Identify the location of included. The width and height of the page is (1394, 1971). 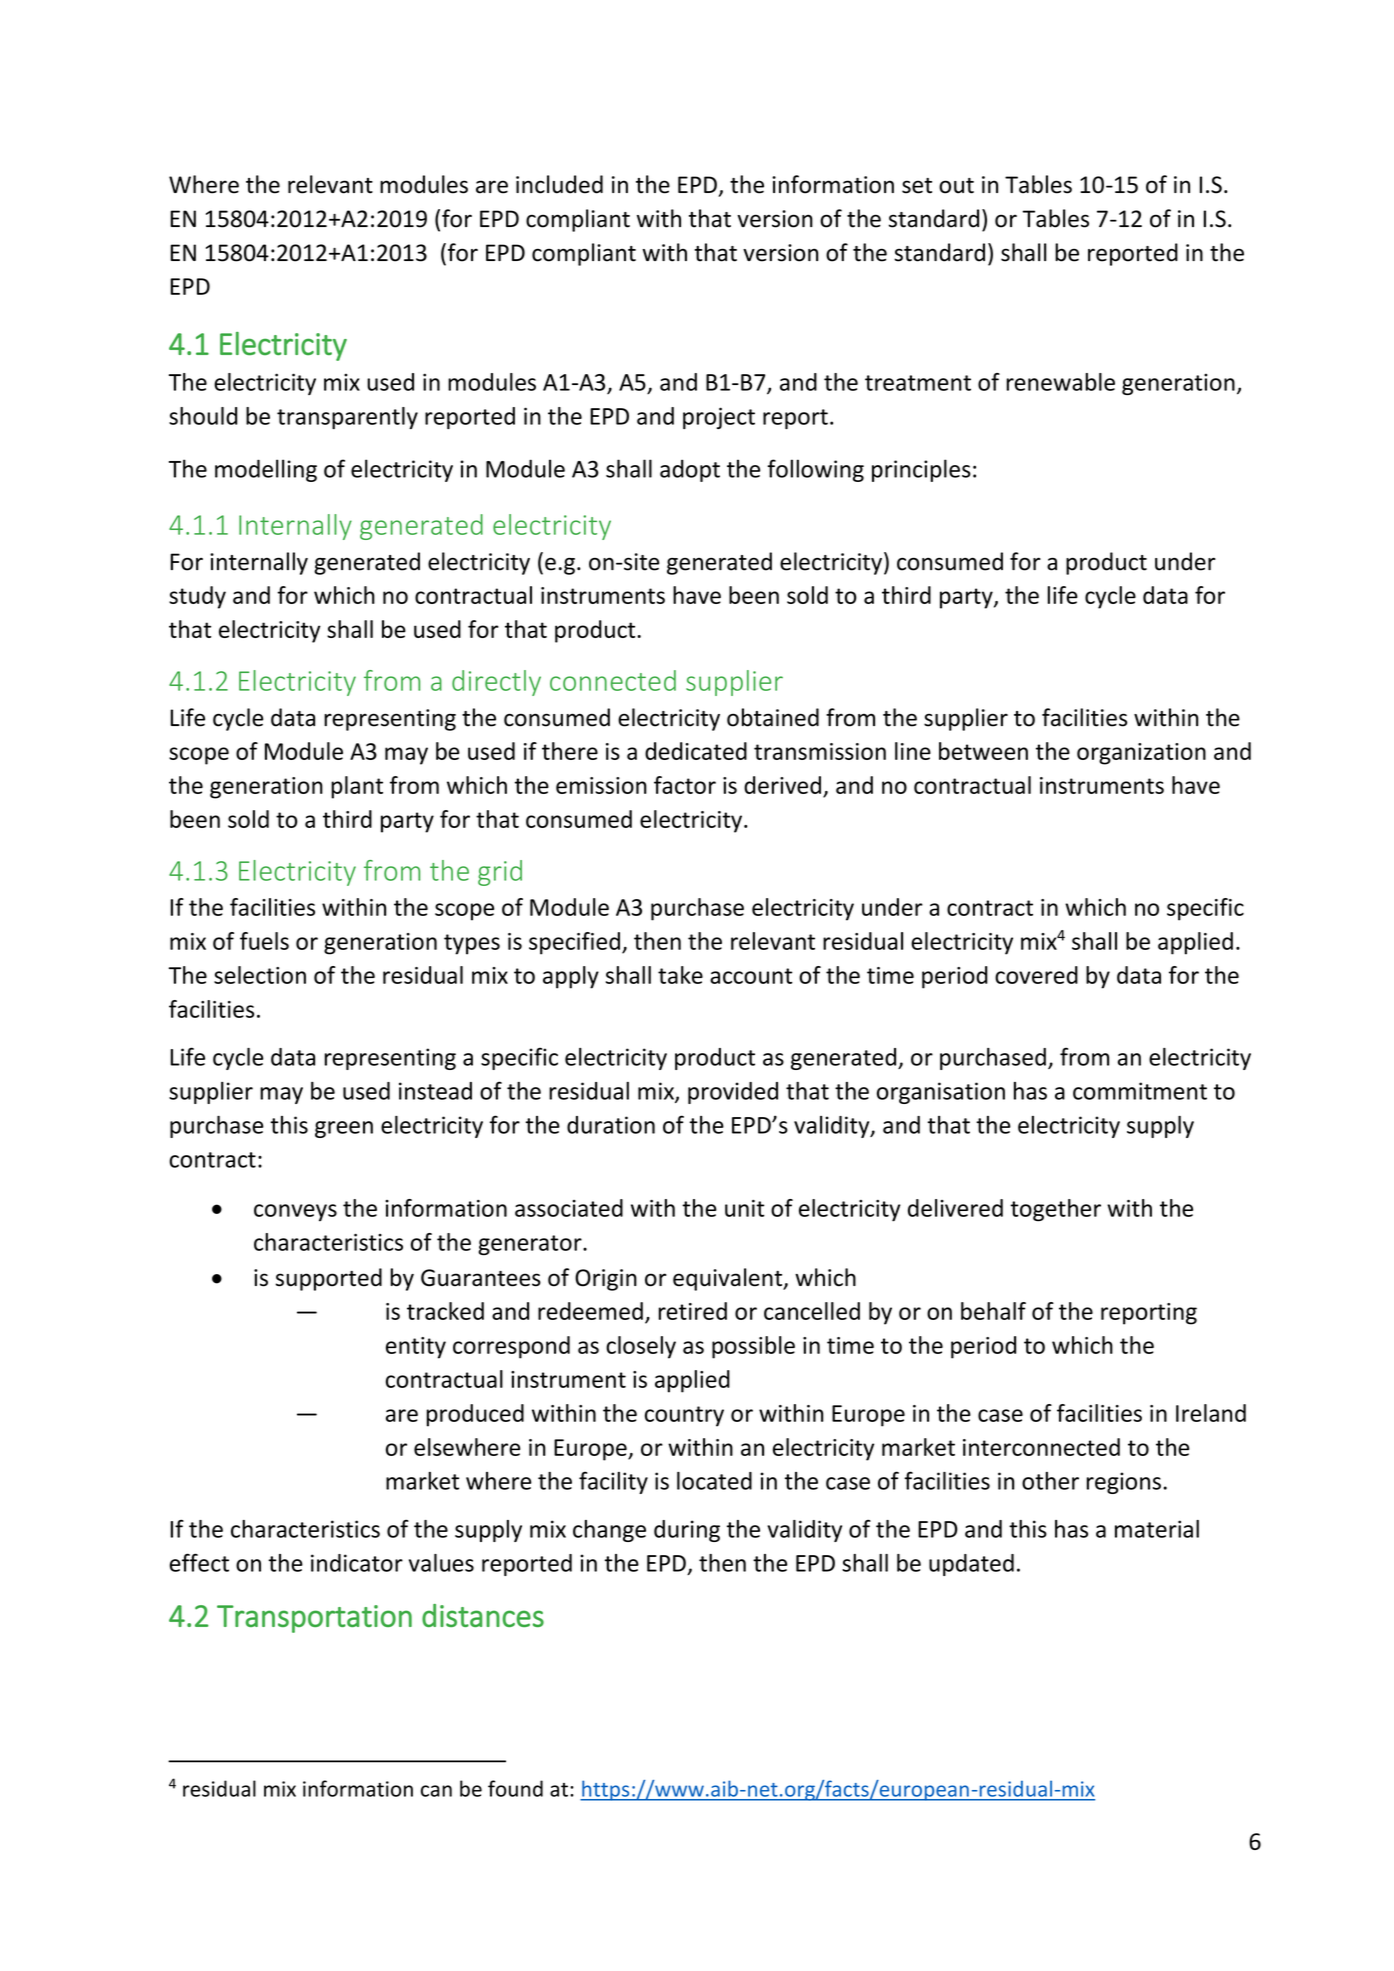
(559, 184).
